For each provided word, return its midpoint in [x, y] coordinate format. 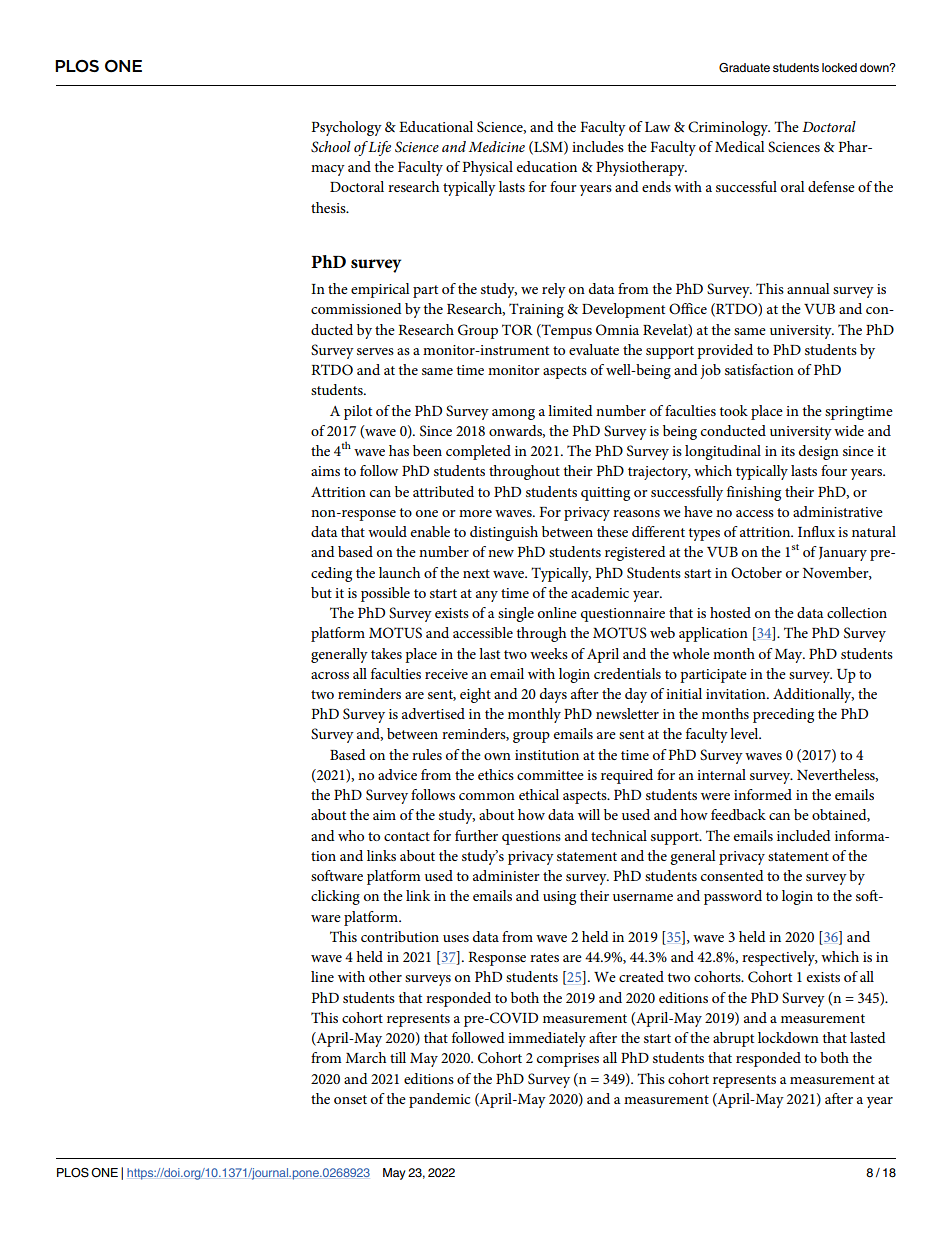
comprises [568, 1060]
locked [839, 67]
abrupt [733, 1039]
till [398, 1057]
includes [598, 146]
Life [379, 148]
